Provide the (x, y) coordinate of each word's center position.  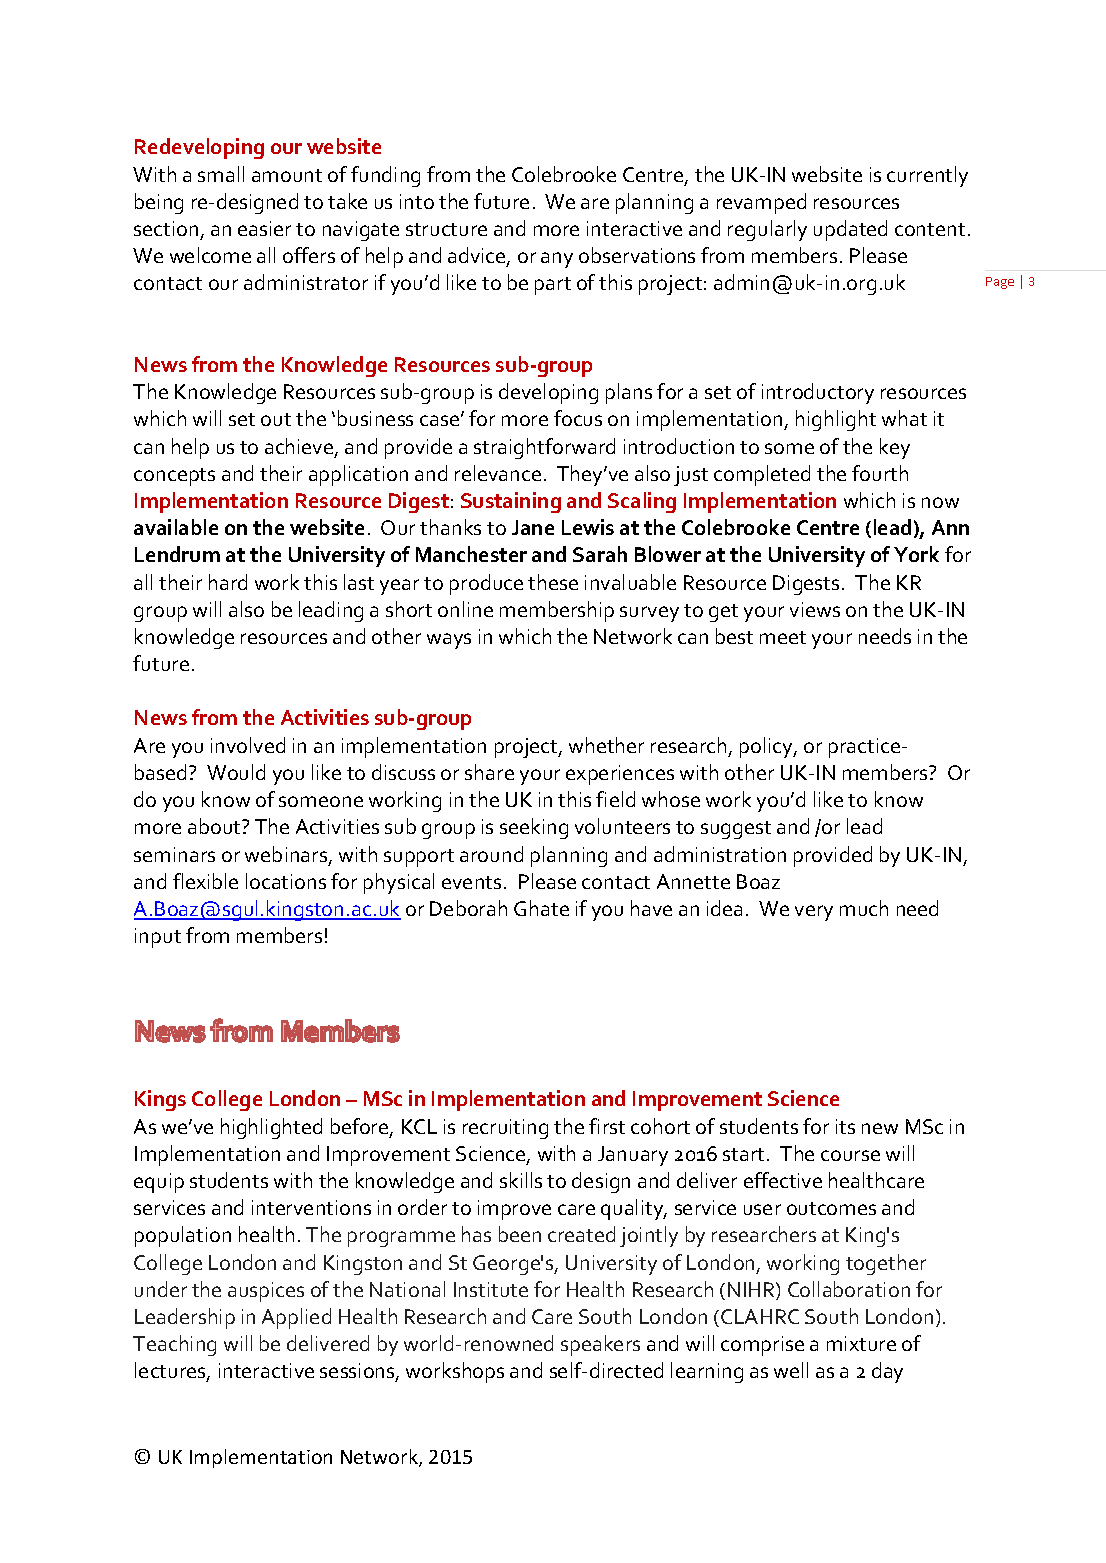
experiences (620, 775)
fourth (880, 473)
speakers (600, 1345)
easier (264, 228)
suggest (736, 830)
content (930, 229)
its (845, 1126)
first (607, 1126)
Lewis (588, 527)
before (361, 1127)
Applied (296, 1318)
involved (248, 745)
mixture (861, 1343)
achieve (300, 447)
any (557, 260)
